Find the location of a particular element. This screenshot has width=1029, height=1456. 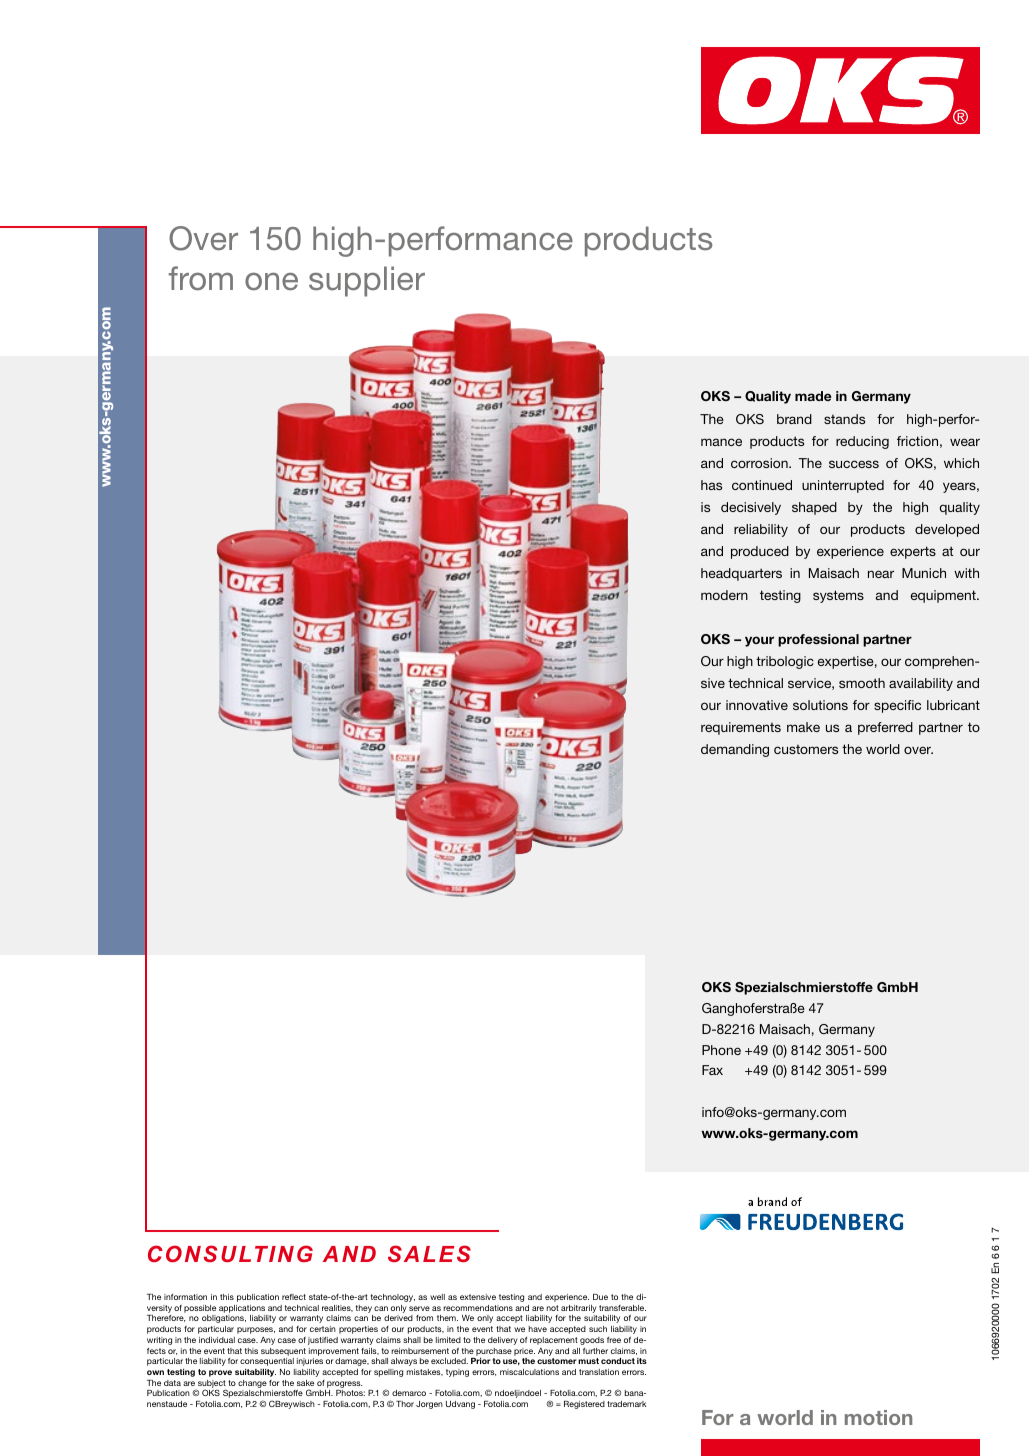

requirements is located at coordinates (741, 728).
